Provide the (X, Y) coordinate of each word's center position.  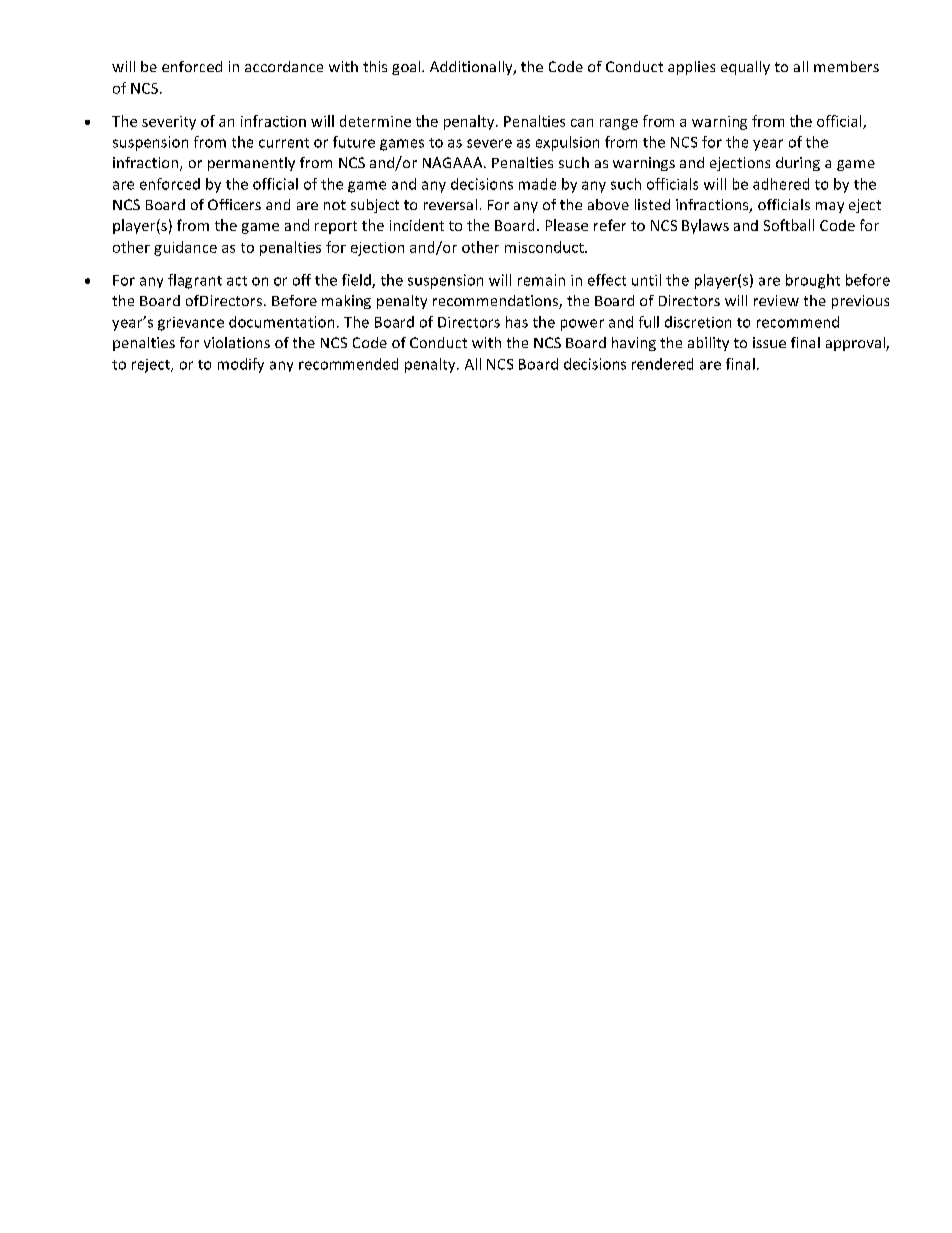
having (634, 344)
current (284, 143)
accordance (284, 66)
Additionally (472, 68)
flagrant (195, 281)
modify (241, 365)
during (798, 164)
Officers (234, 204)
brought (813, 281)
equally (745, 68)
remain (541, 280)
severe (489, 143)
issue (769, 342)
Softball (789, 225)
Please (567, 225)
